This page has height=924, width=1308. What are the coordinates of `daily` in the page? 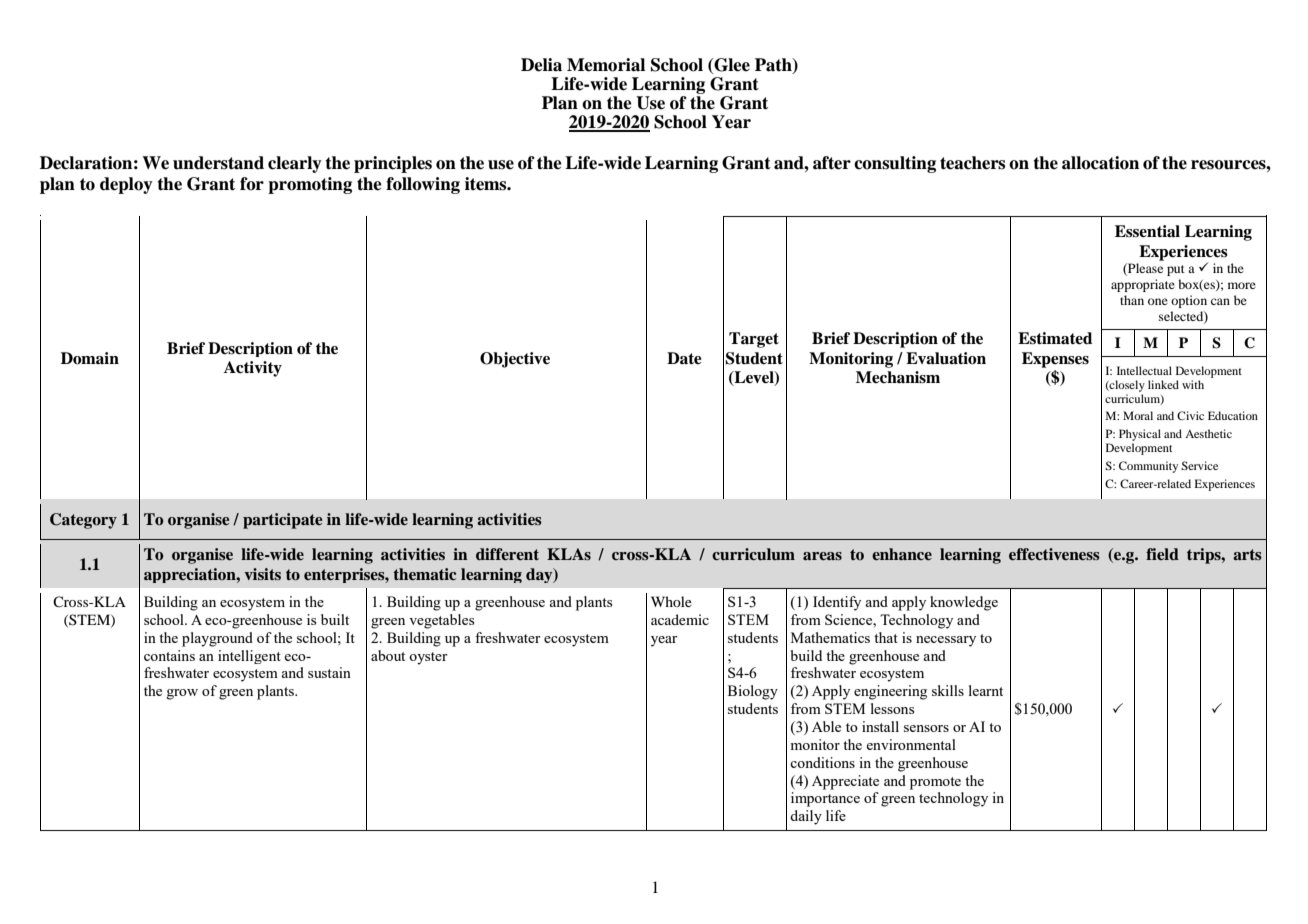 It's located at (806, 817).
